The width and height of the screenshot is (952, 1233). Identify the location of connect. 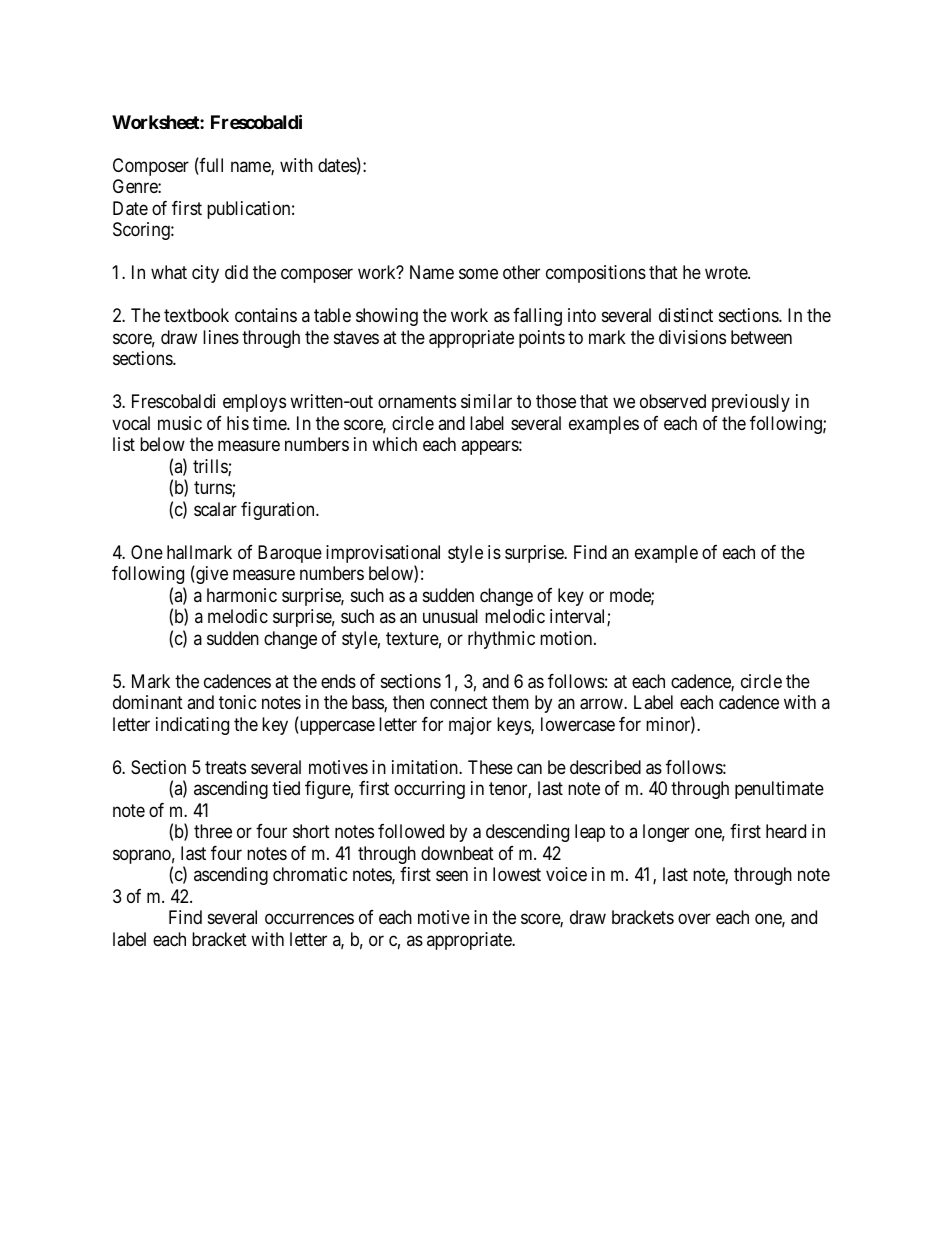
(459, 702).
